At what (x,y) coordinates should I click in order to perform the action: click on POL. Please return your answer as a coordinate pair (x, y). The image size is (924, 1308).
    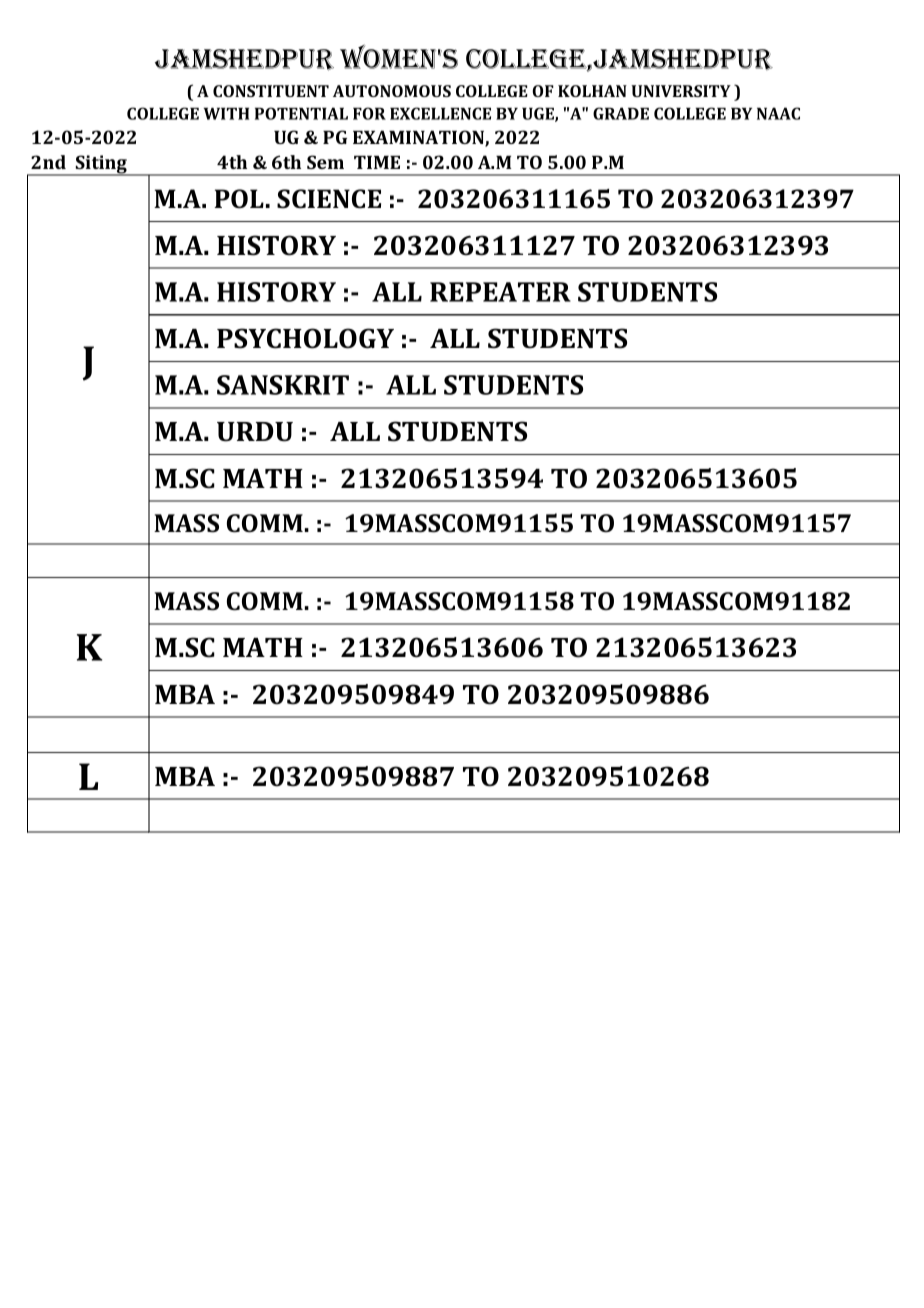
    Looking at the image, I should click on (239, 199).
